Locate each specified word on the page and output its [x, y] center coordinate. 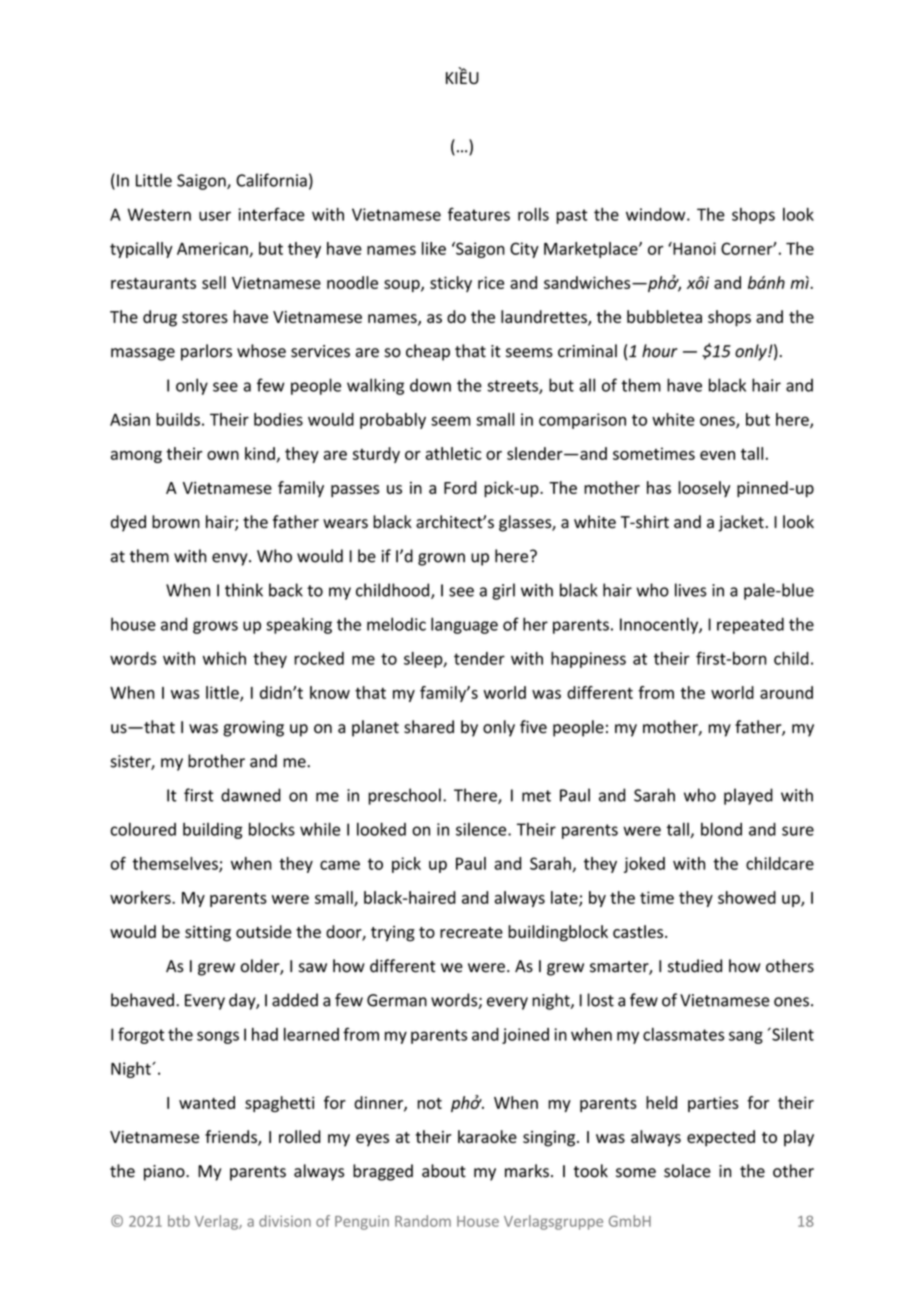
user [215, 216]
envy [231, 559]
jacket [741, 523]
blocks [272, 829]
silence [482, 829]
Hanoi [693, 248]
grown [441, 559]
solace [687, 1171]
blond [721, 829]
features [479, 214]
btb [179, 1221]
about [444, 1171]
